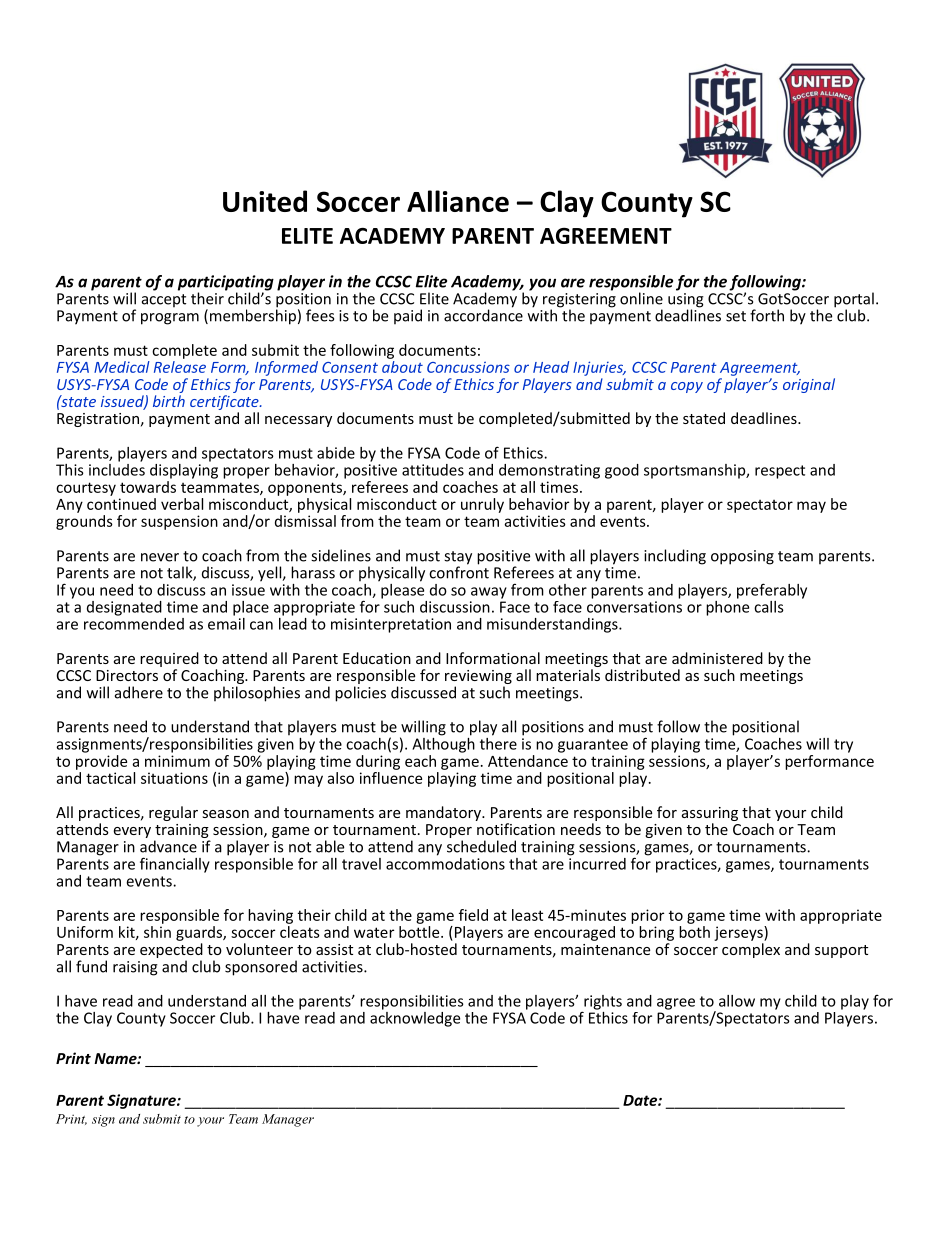 The image size is (952, 1233). Describe the element at coordinates (478, 677) in the screenshot. I see `reviewing` at that location.
